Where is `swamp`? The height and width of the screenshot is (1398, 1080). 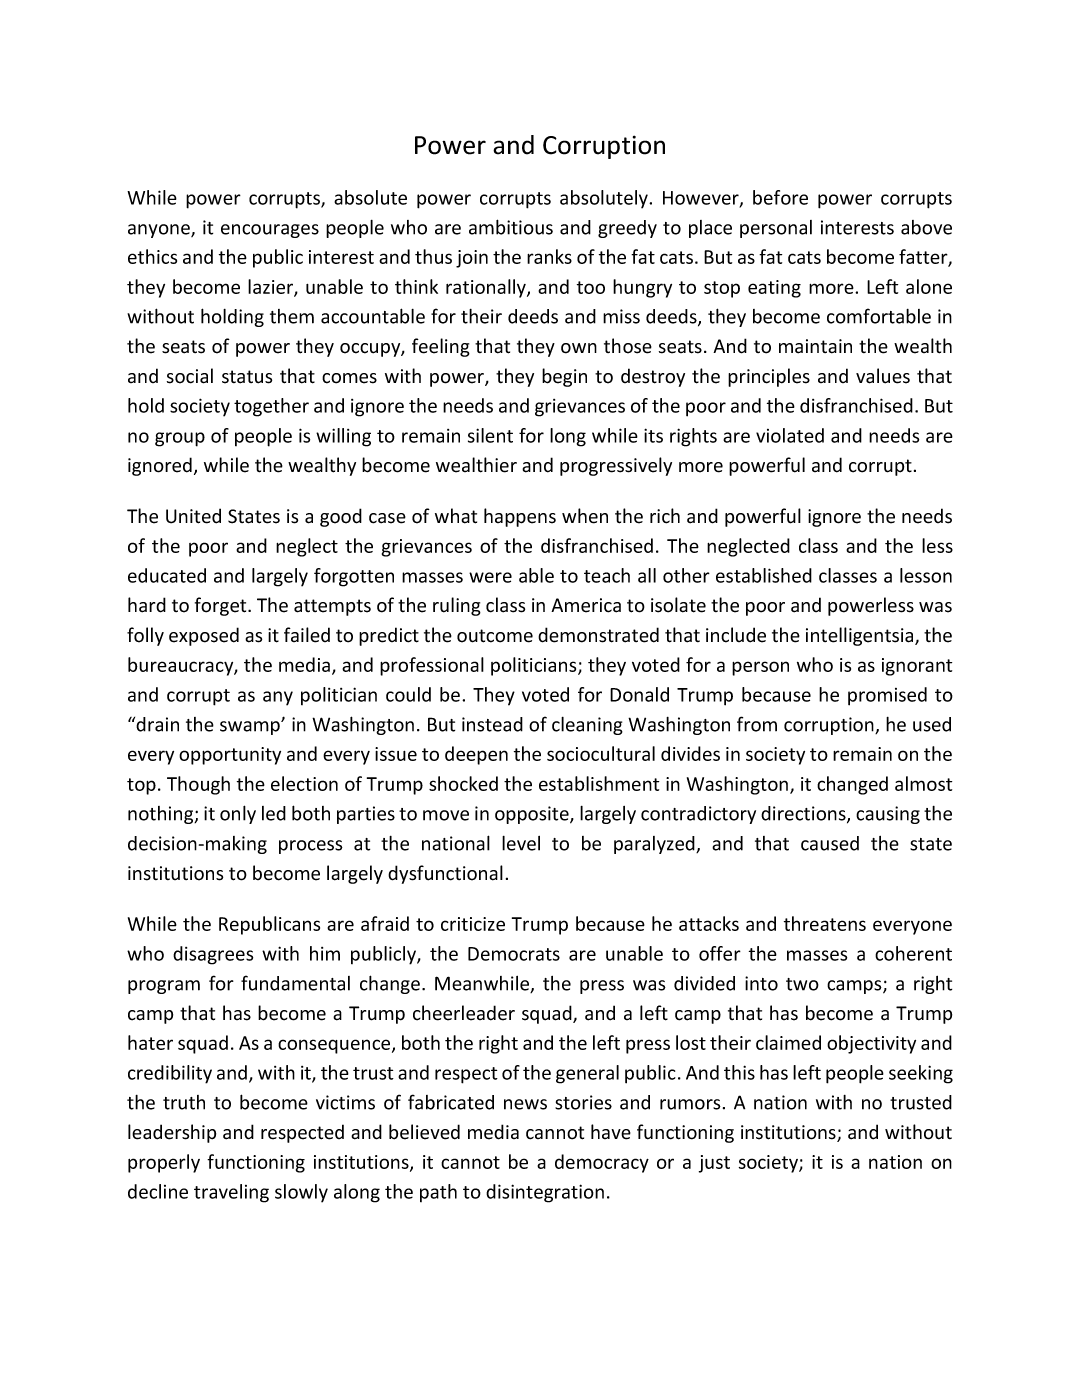
swamp is located at coordinates (251, 728).
